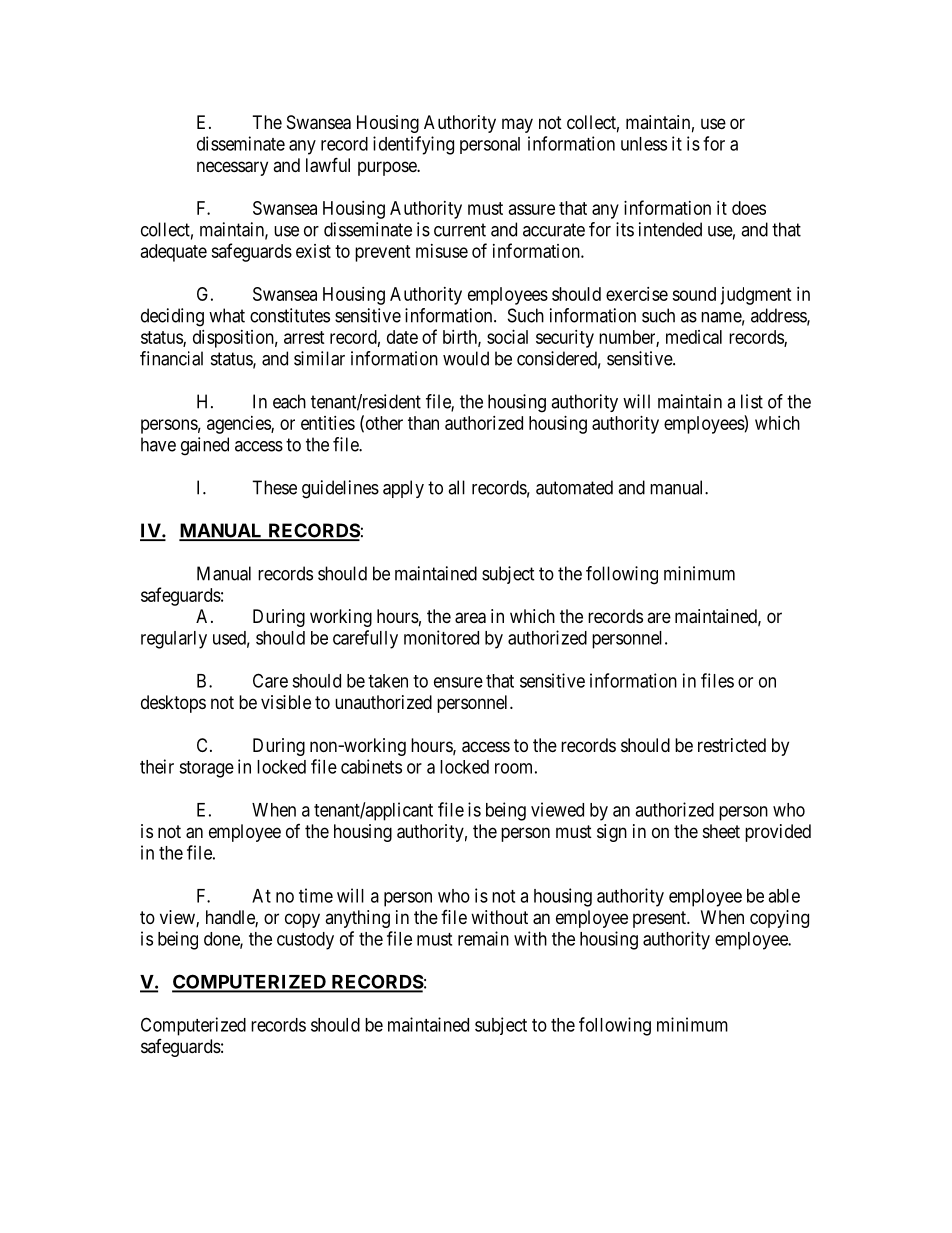 This document has height=1233, width=952. Describe the element at coordinates (174, 640) in the document. I see `regularly` at that location.
